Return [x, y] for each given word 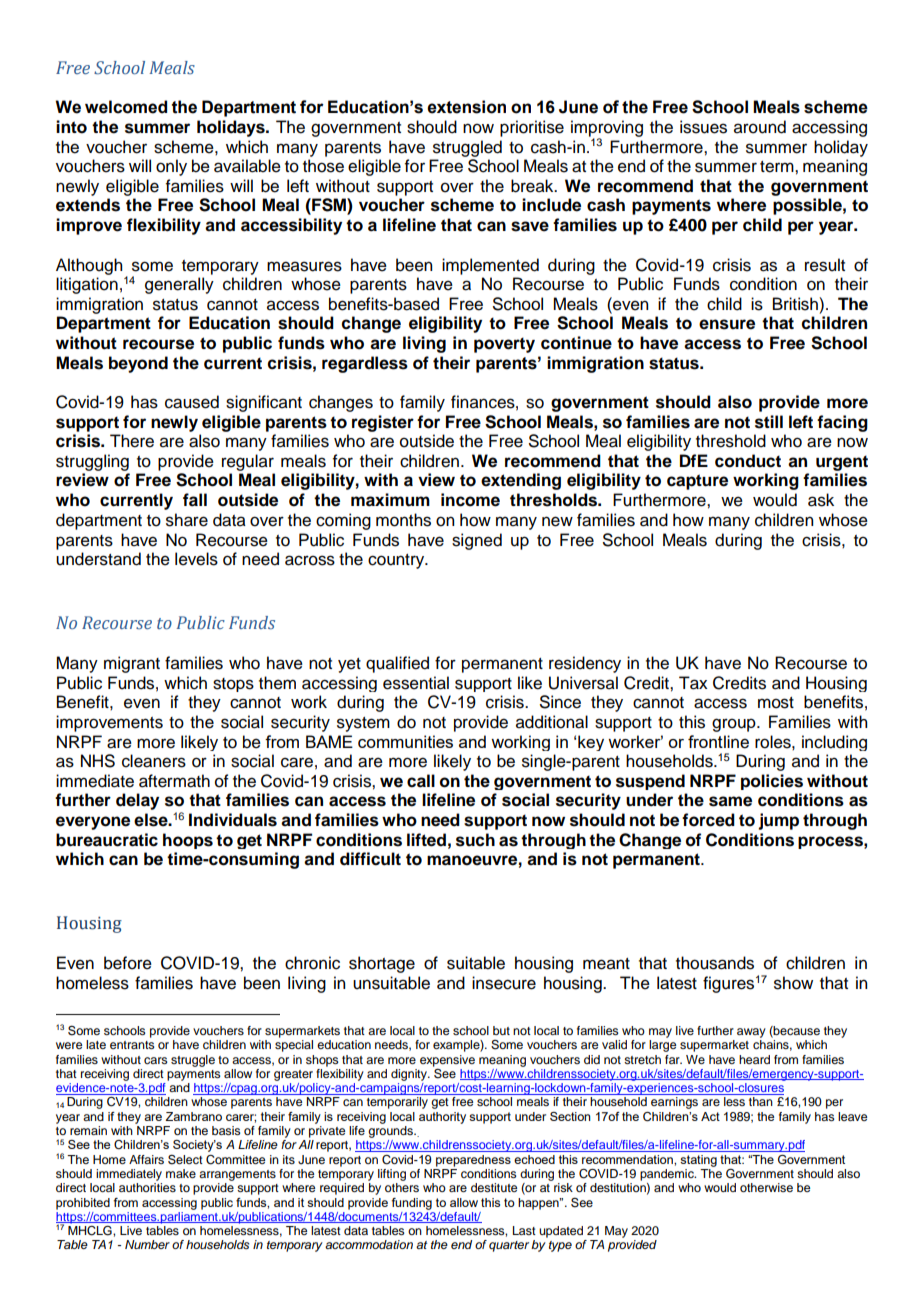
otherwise [766, 1187]
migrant [132, 664]
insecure [504, 983]
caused [192, 402]
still [769, 422]
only [171, 167]
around [760, 127]
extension [466, 107]
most [776, 703]
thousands [715, 963]
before [128, 963]
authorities [147, 1187]
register [383, 423]
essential [416, 683]
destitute [494, 1187]
